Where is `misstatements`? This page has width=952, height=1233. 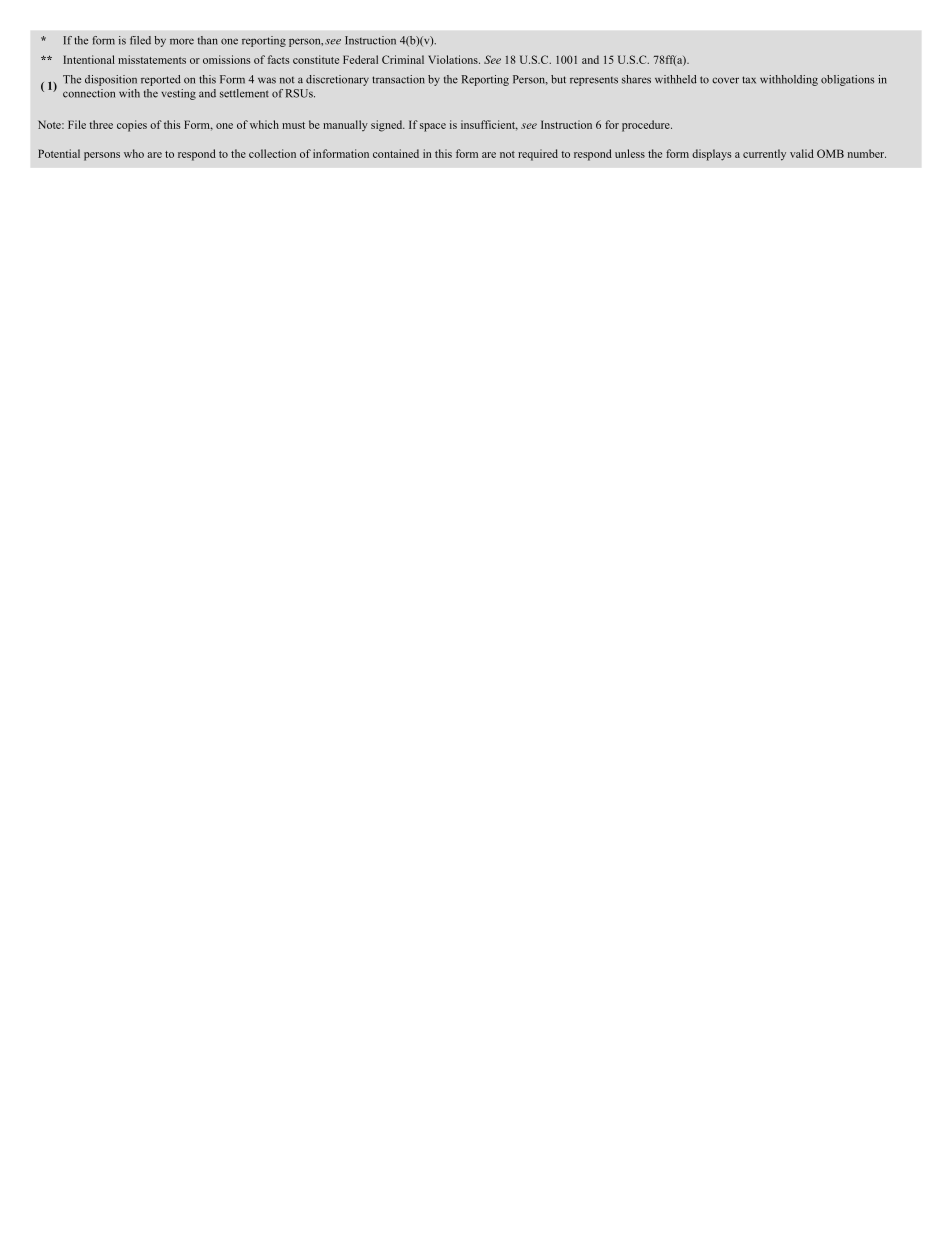
misstatements is located at coordinates (152, 59).
